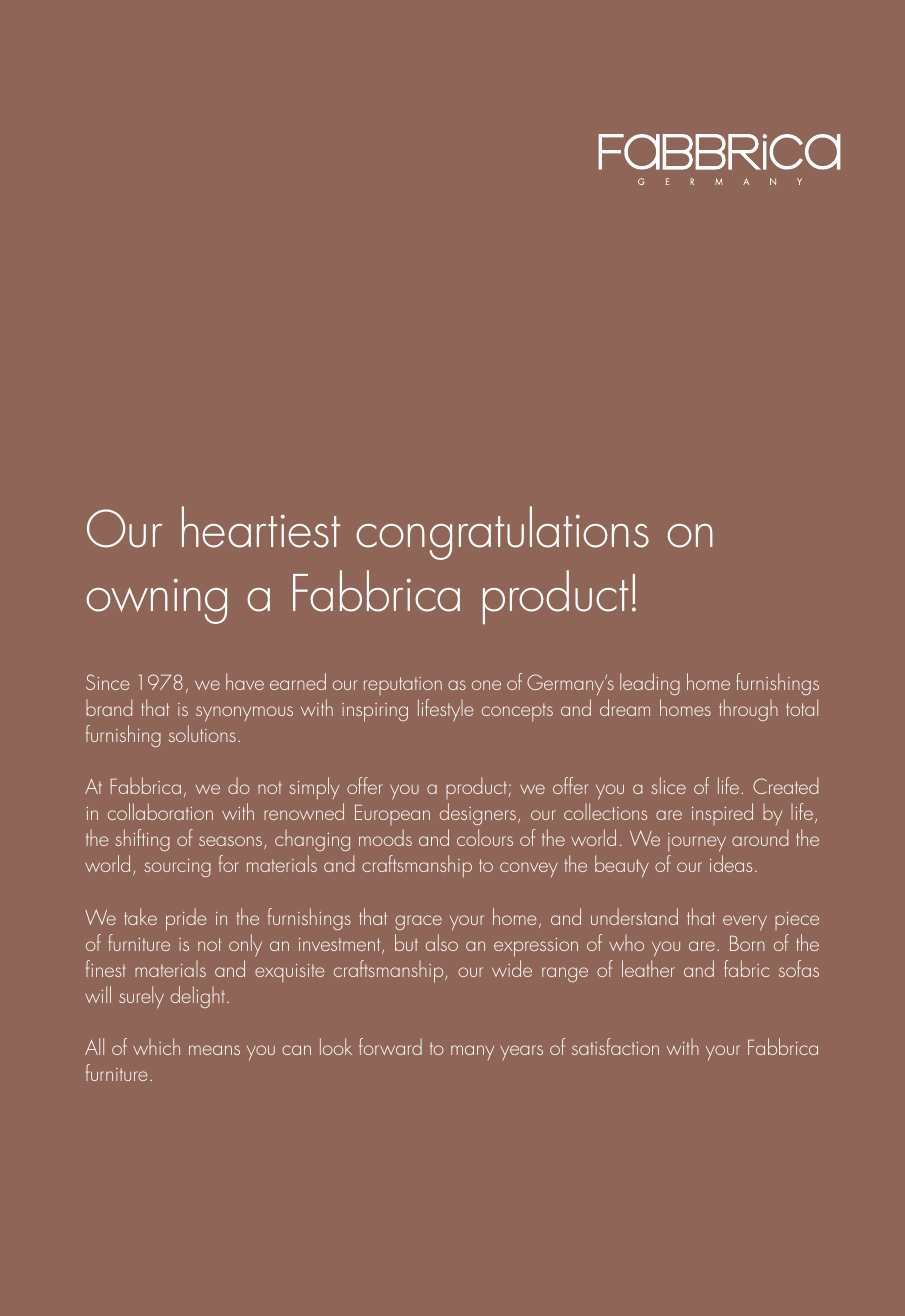  What do you see at coordinates (748, 710) in the screenshot?
I see `through` at bounding box center [748, 710].
